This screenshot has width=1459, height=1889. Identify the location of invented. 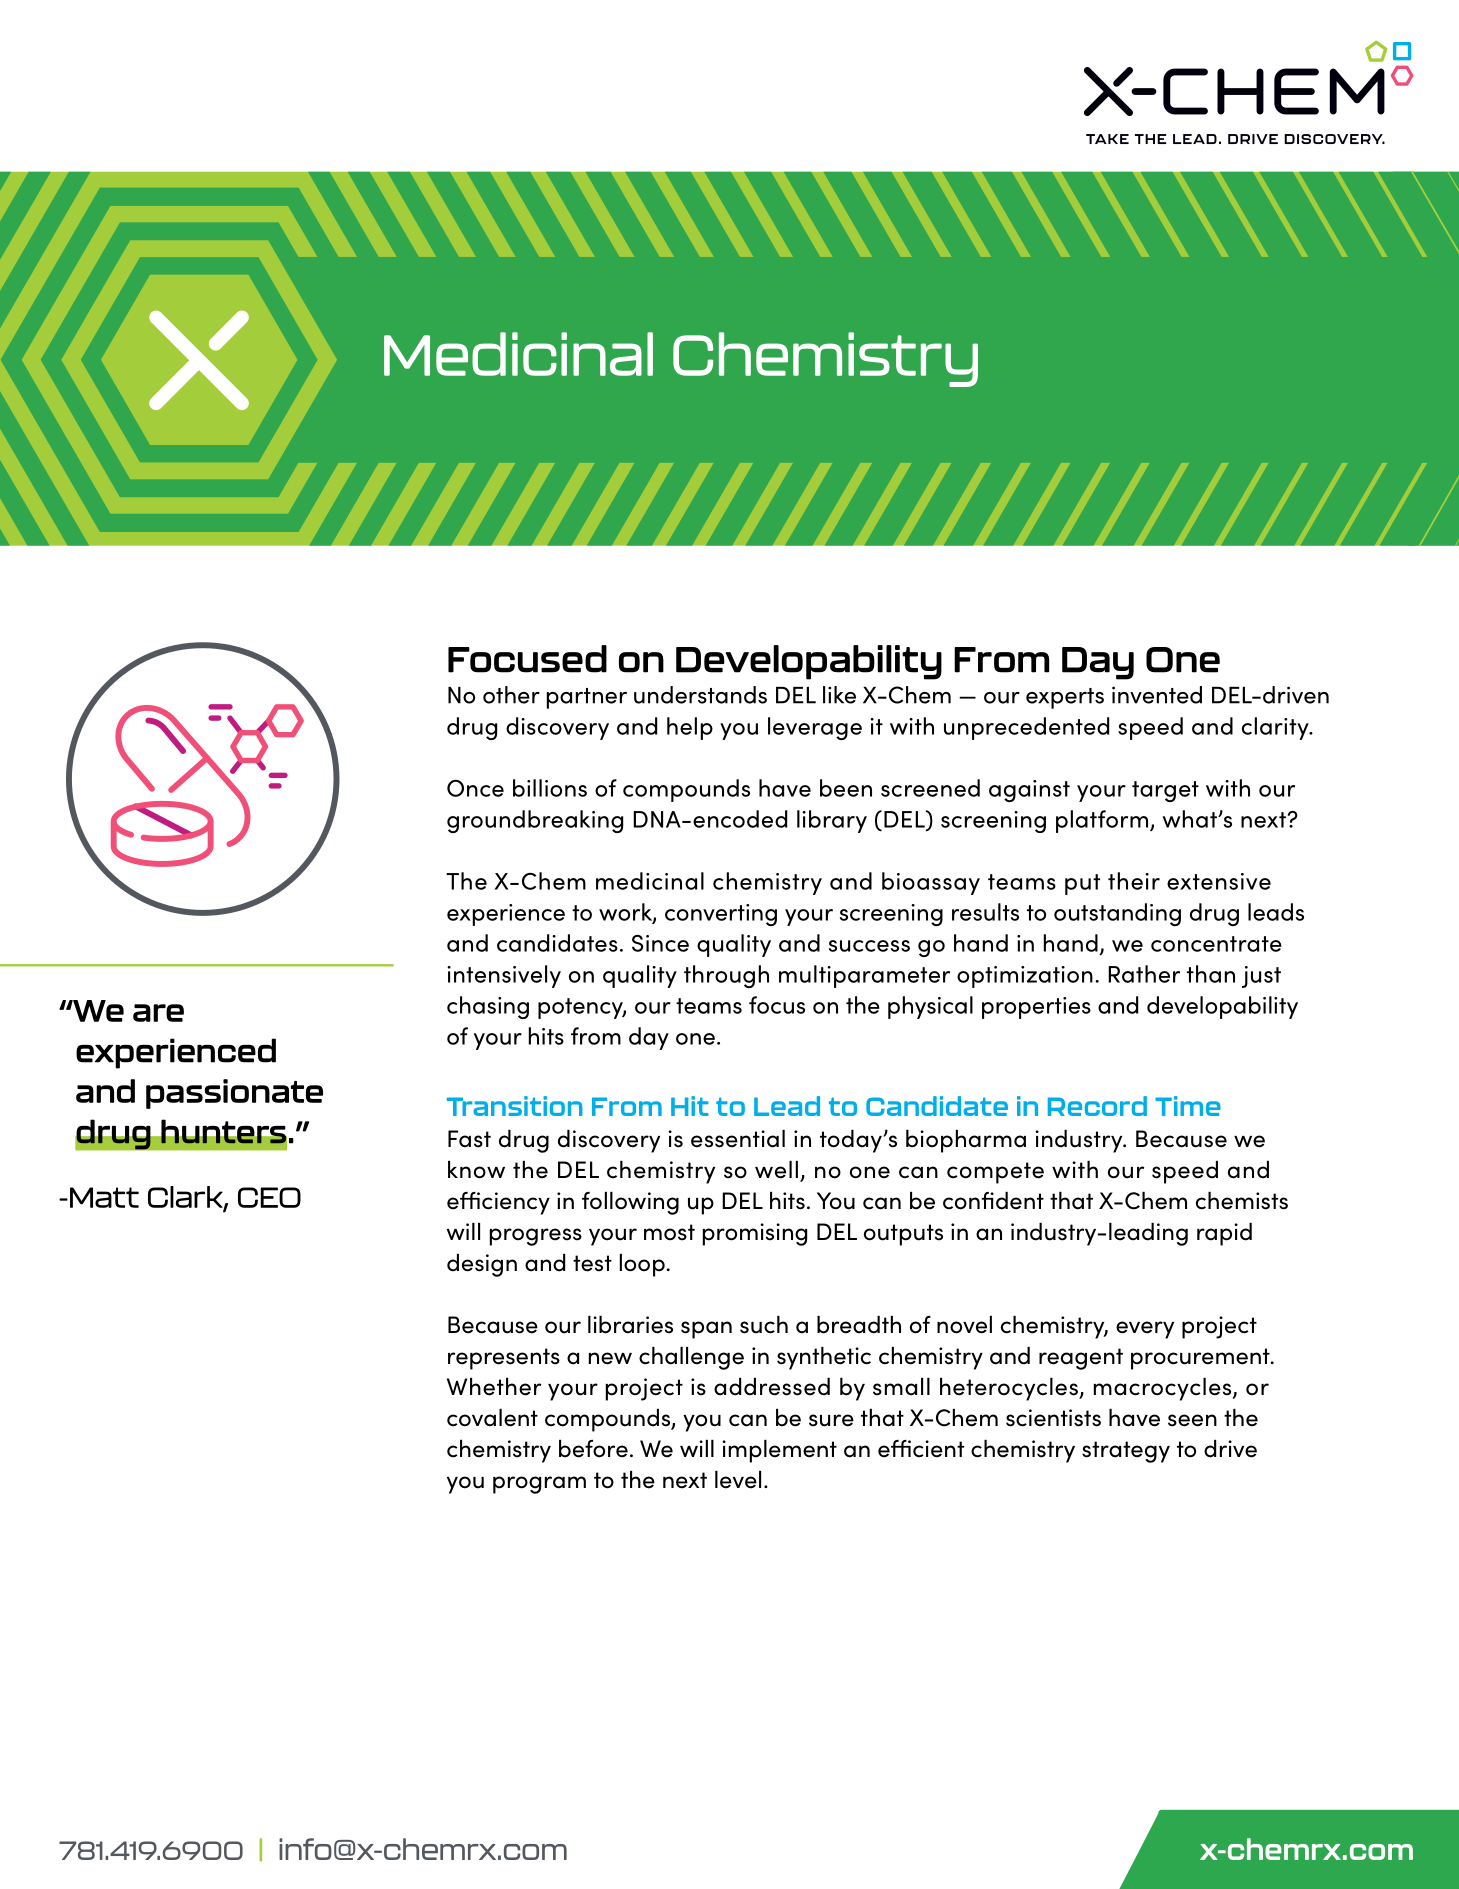
(1157, 695).
